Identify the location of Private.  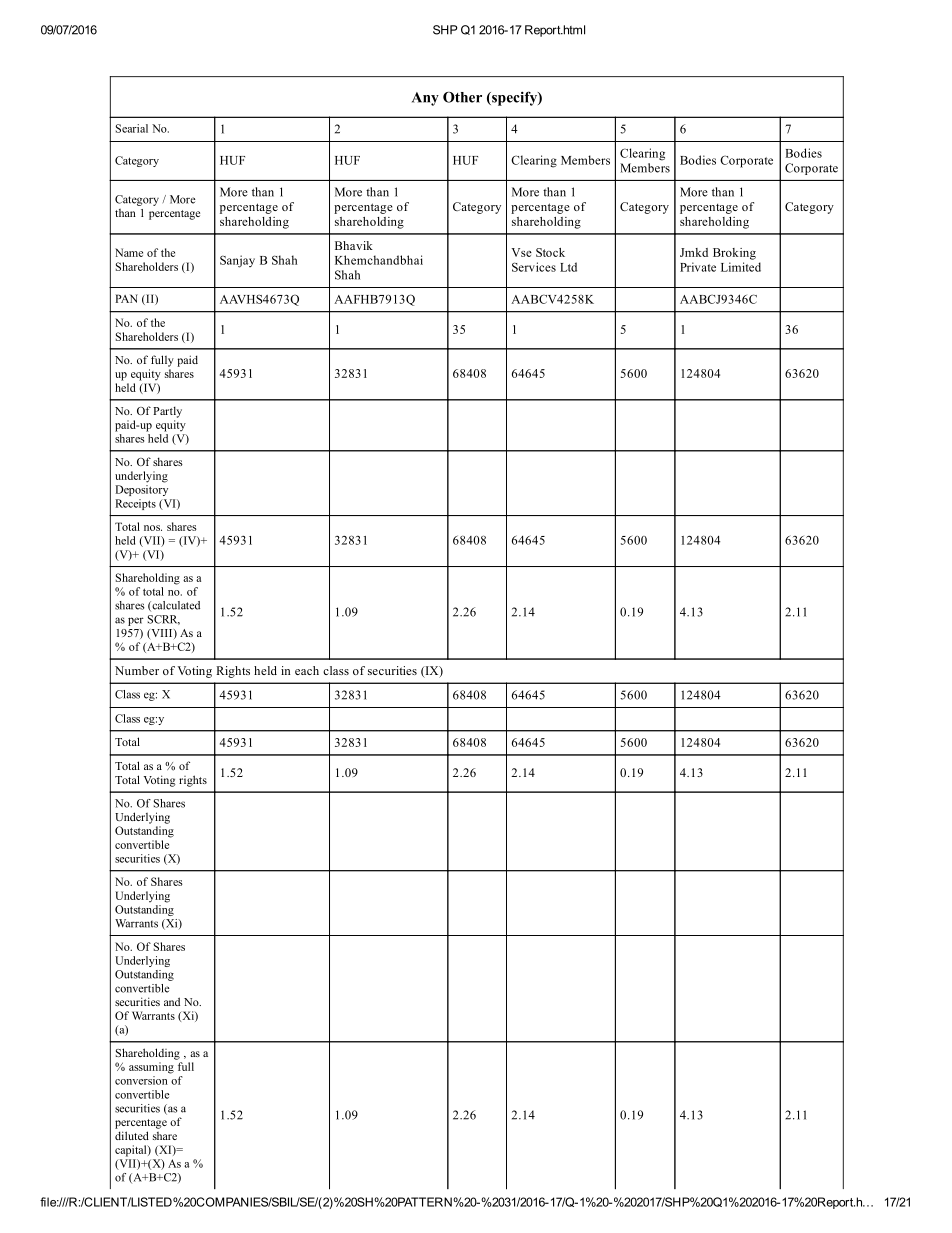
(698, 267).
